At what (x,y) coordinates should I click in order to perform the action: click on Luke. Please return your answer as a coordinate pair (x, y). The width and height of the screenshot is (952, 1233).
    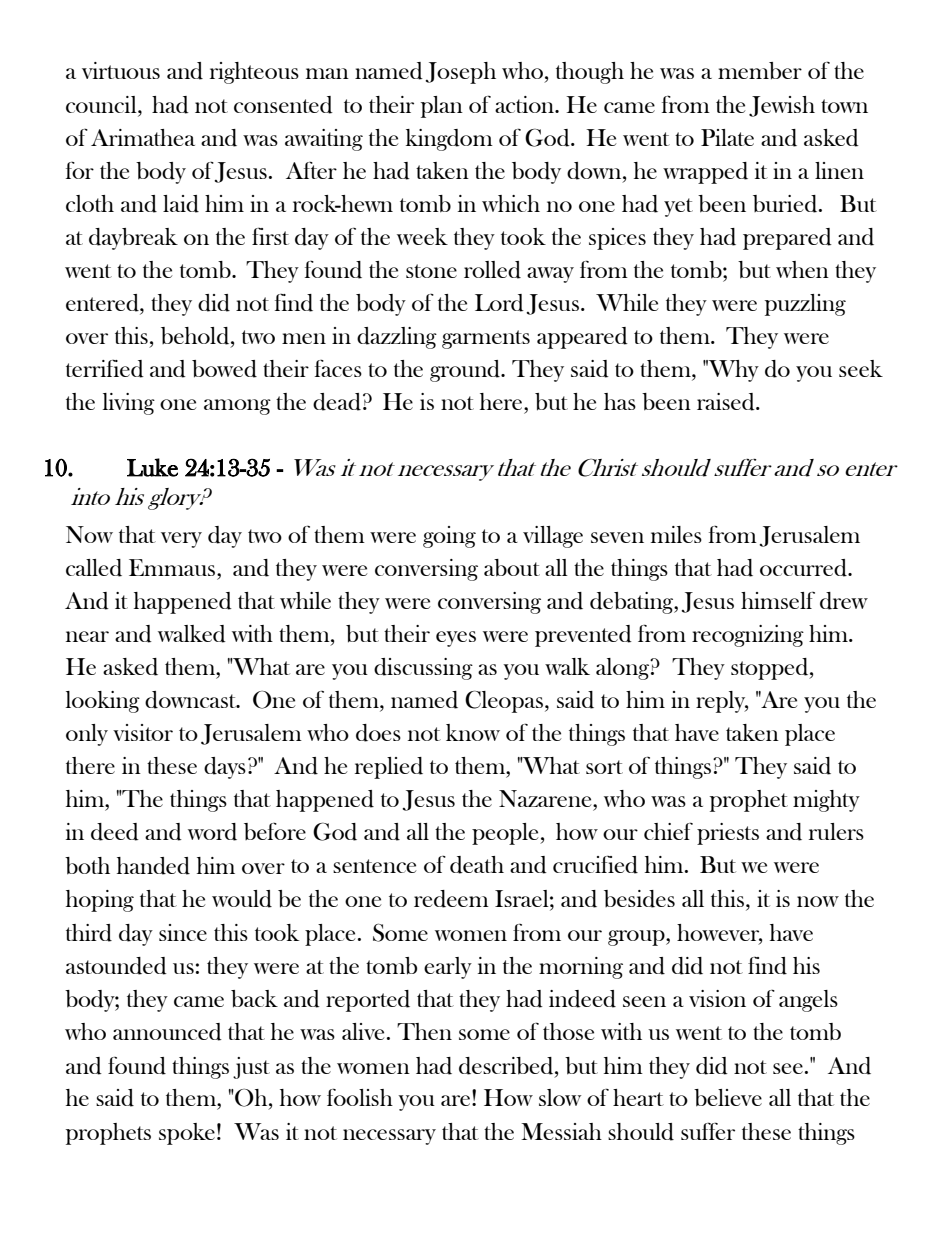
    Looking at the image, I should click on (152, 467).
